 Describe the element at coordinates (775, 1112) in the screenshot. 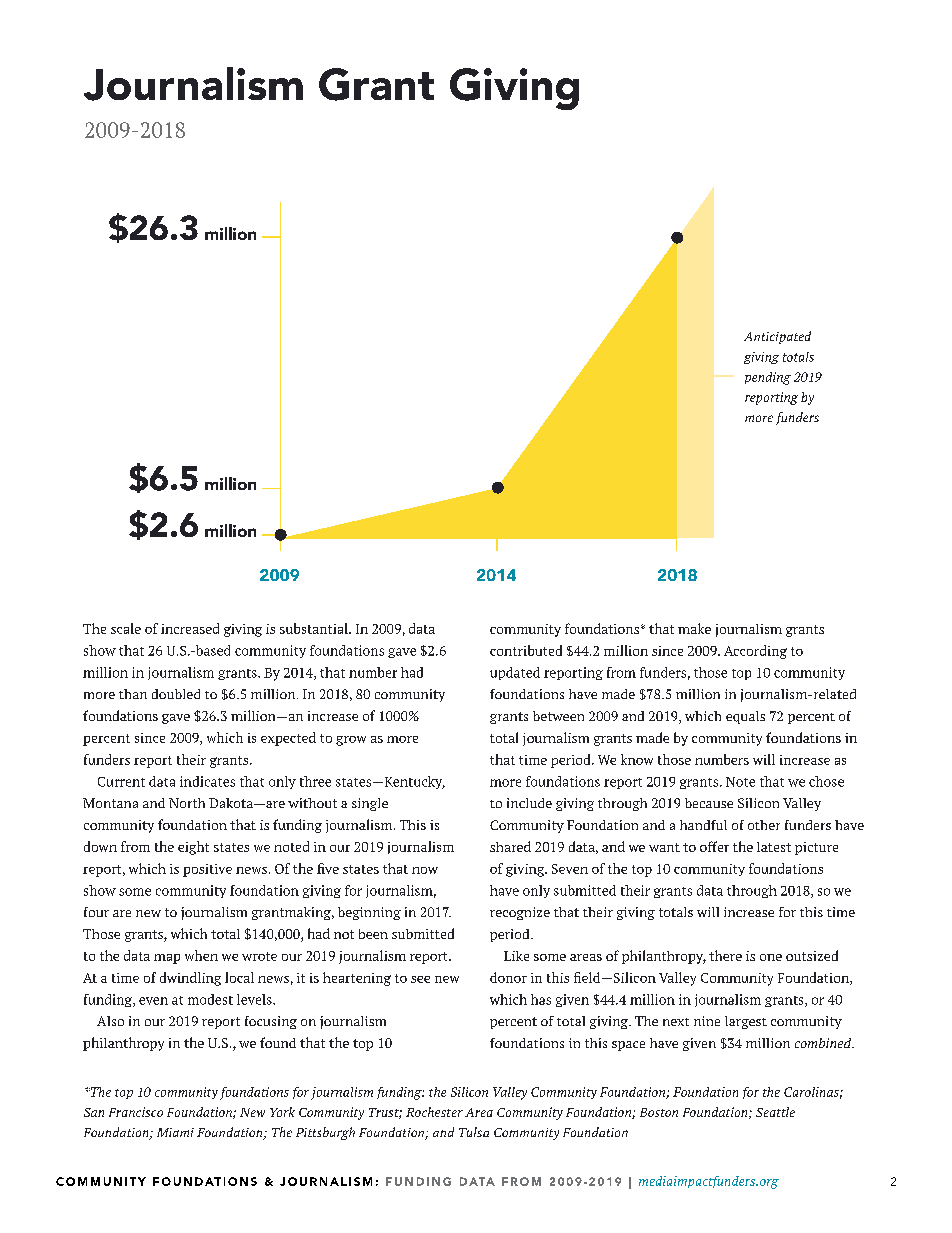

I see `Seattle` at that location.
